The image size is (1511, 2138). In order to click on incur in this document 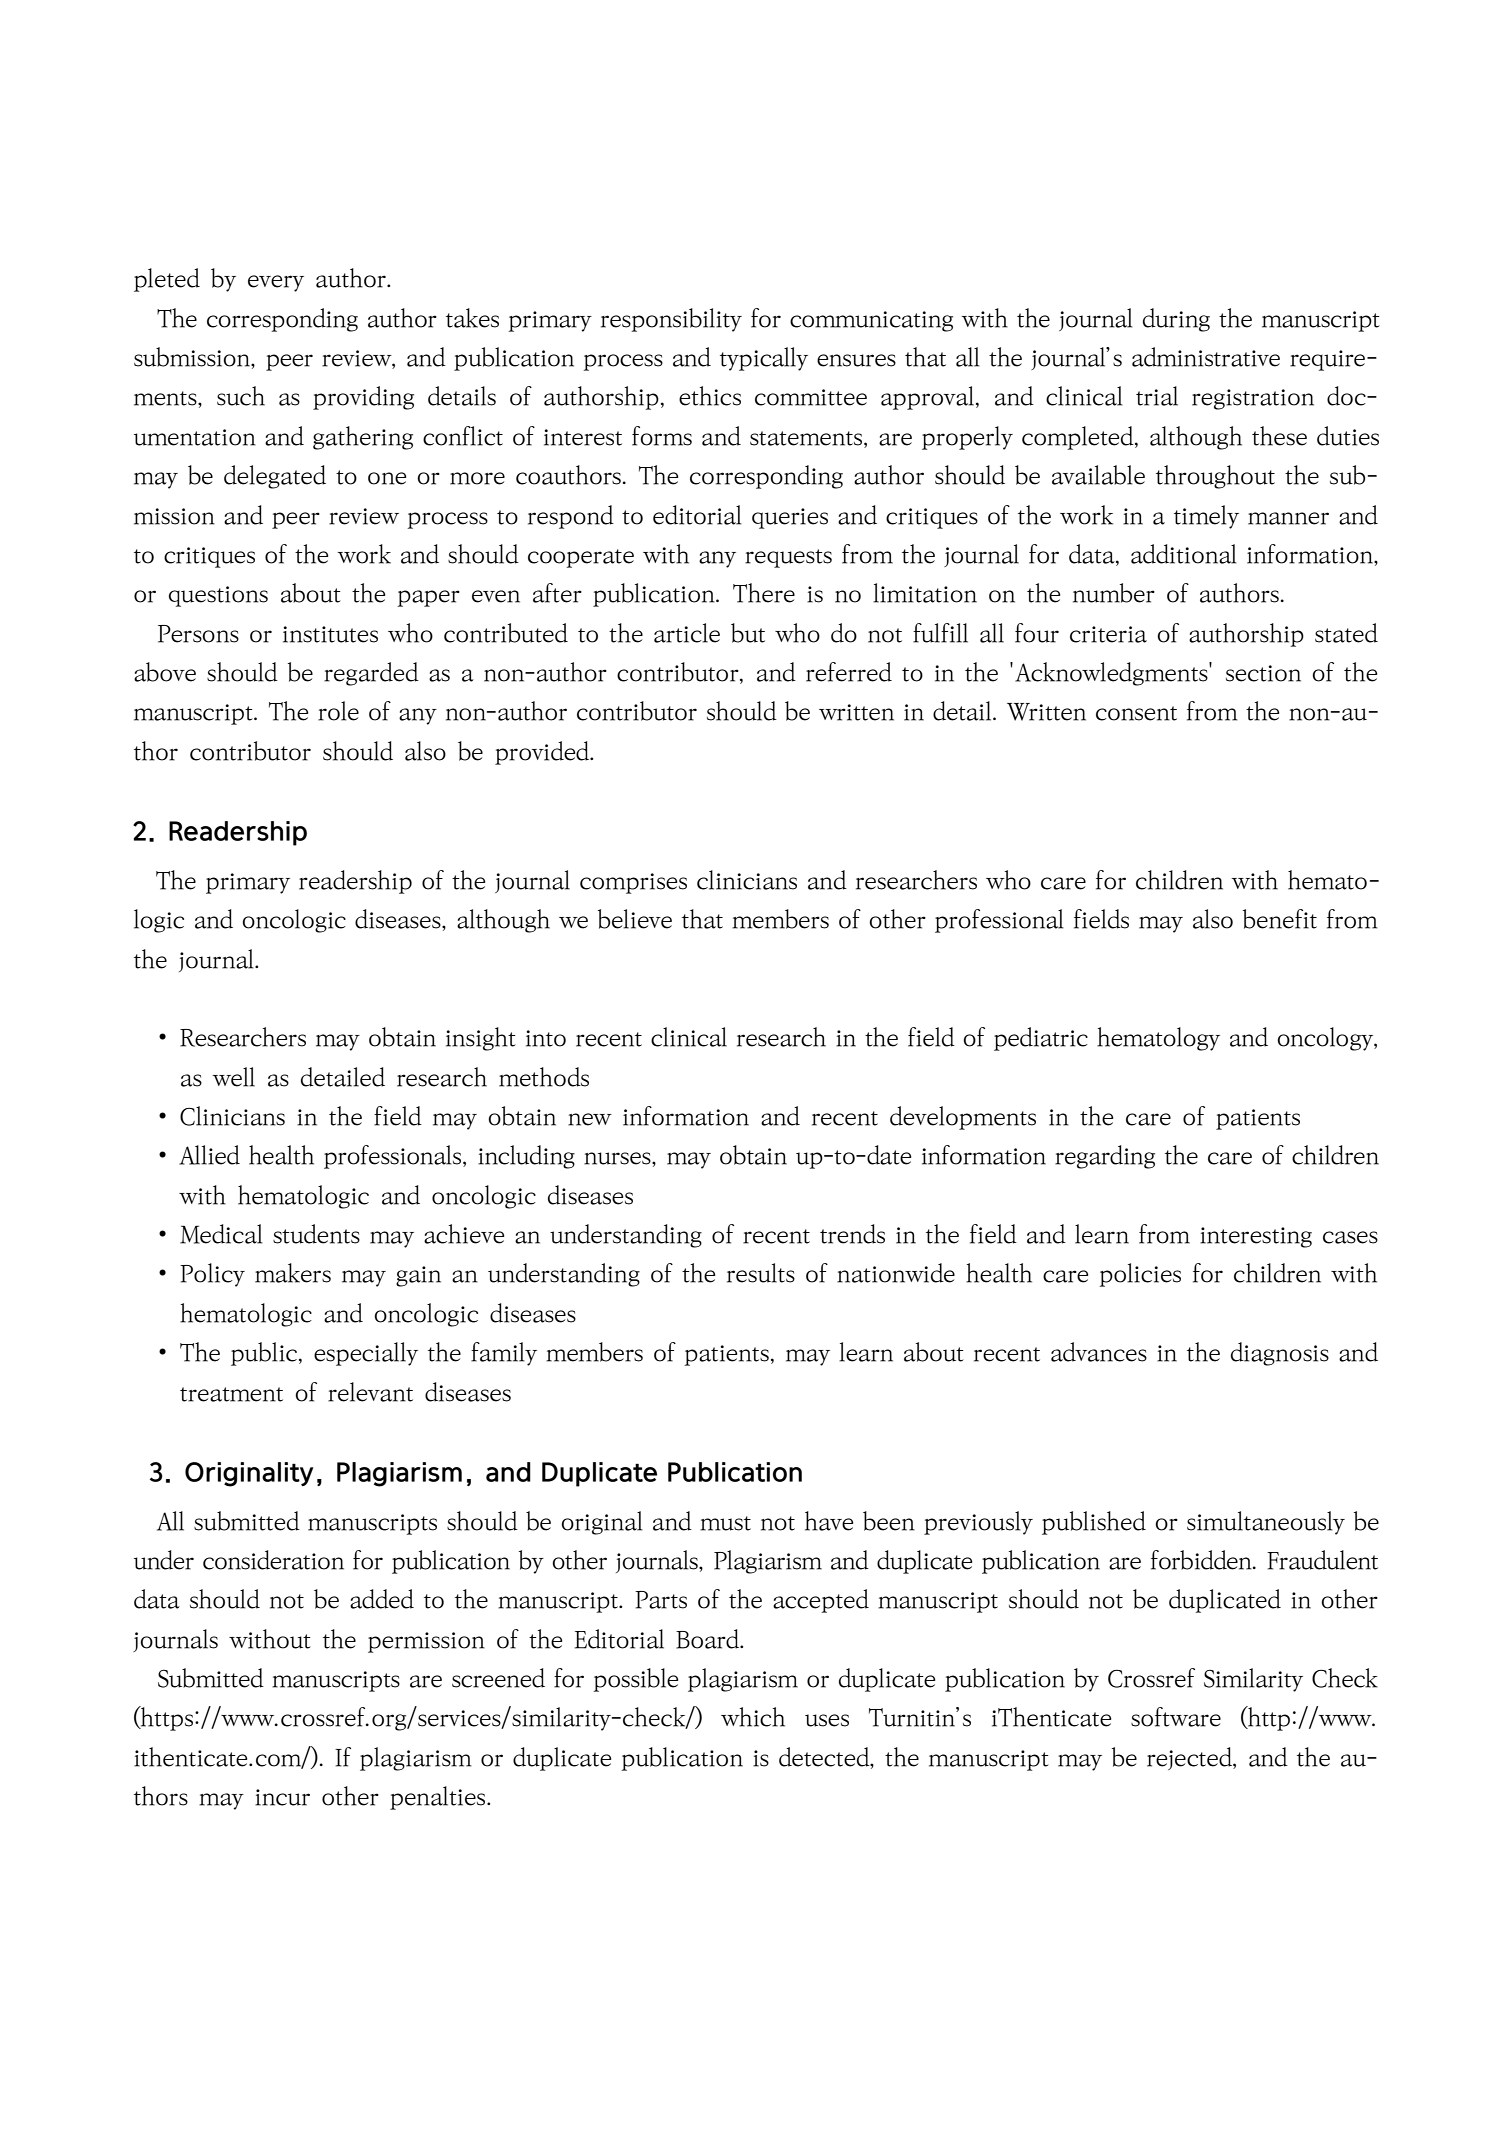, I will do `click(282, 1797)`.
